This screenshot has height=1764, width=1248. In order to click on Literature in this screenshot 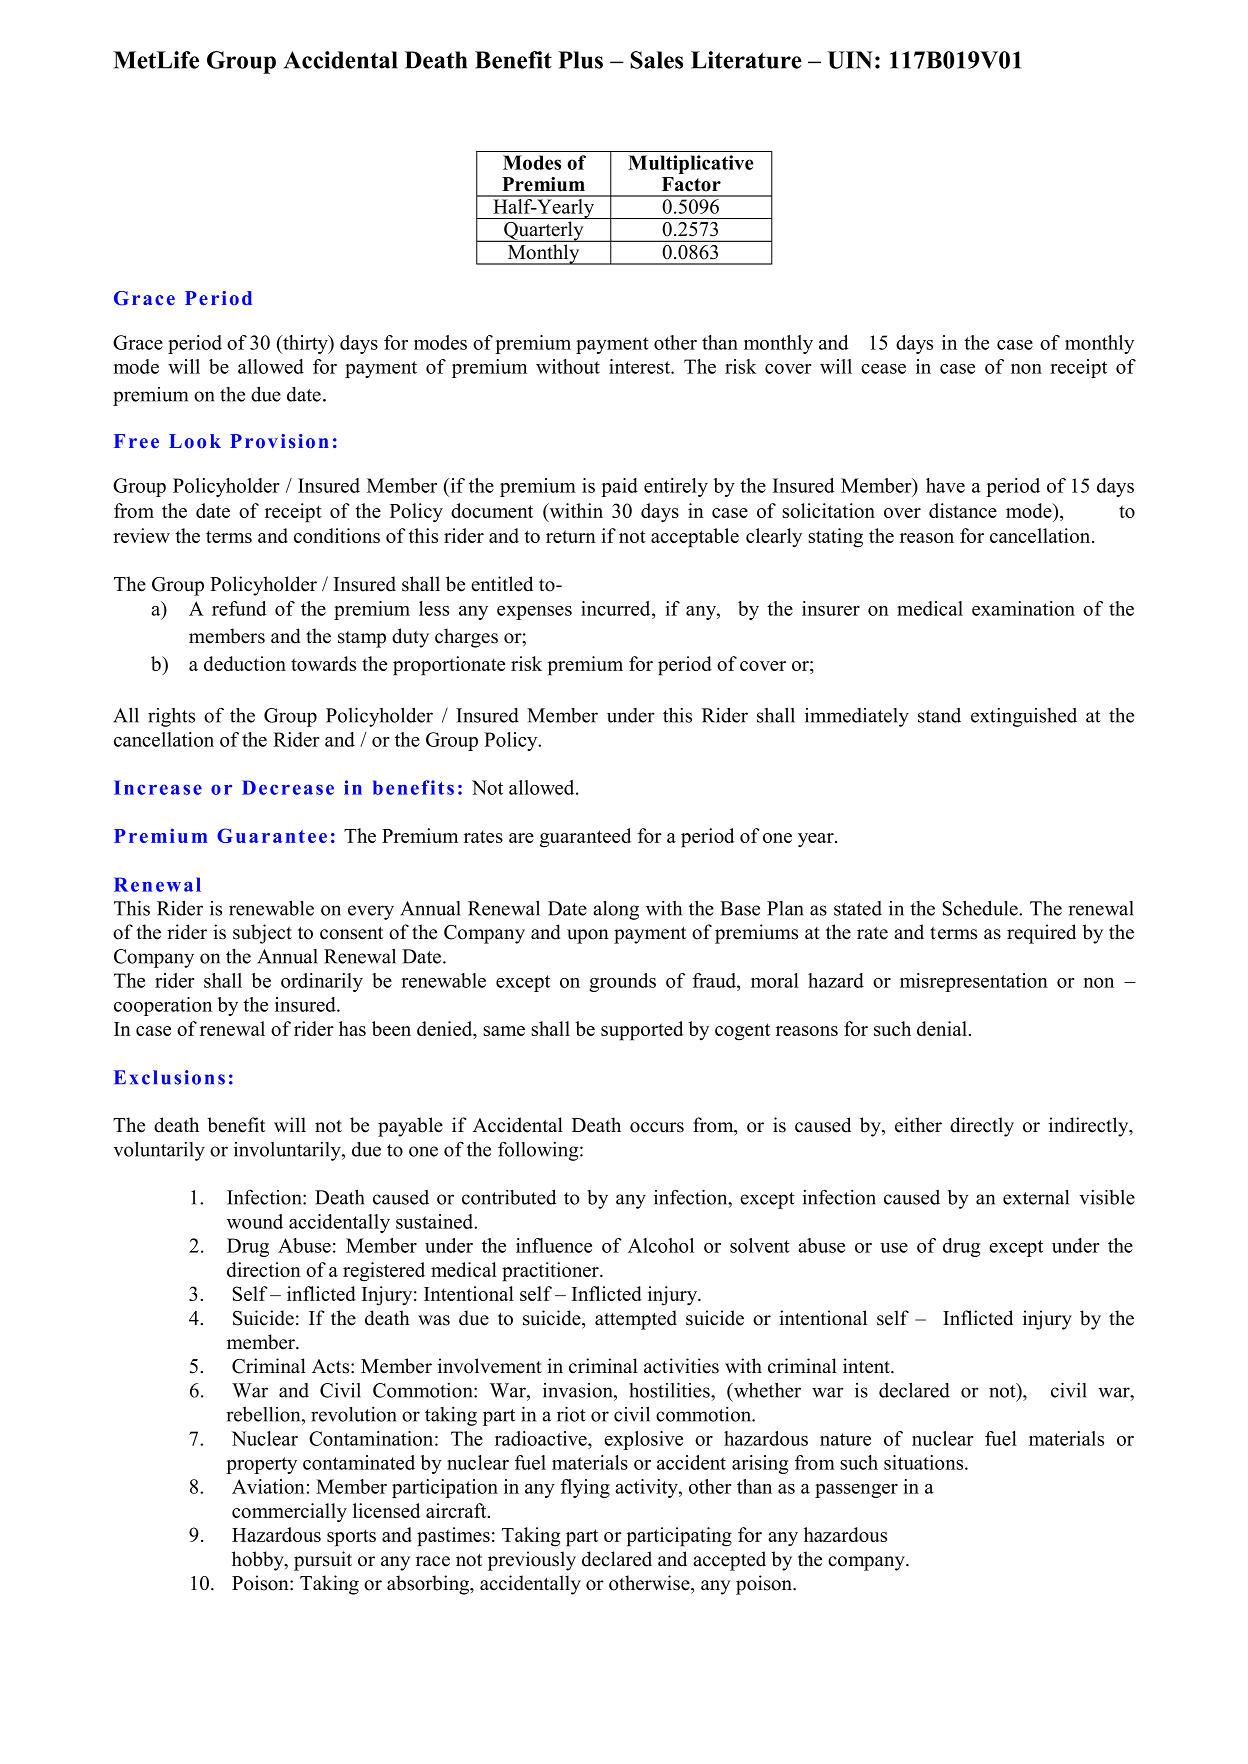, I will do `click(746, 60)`.
